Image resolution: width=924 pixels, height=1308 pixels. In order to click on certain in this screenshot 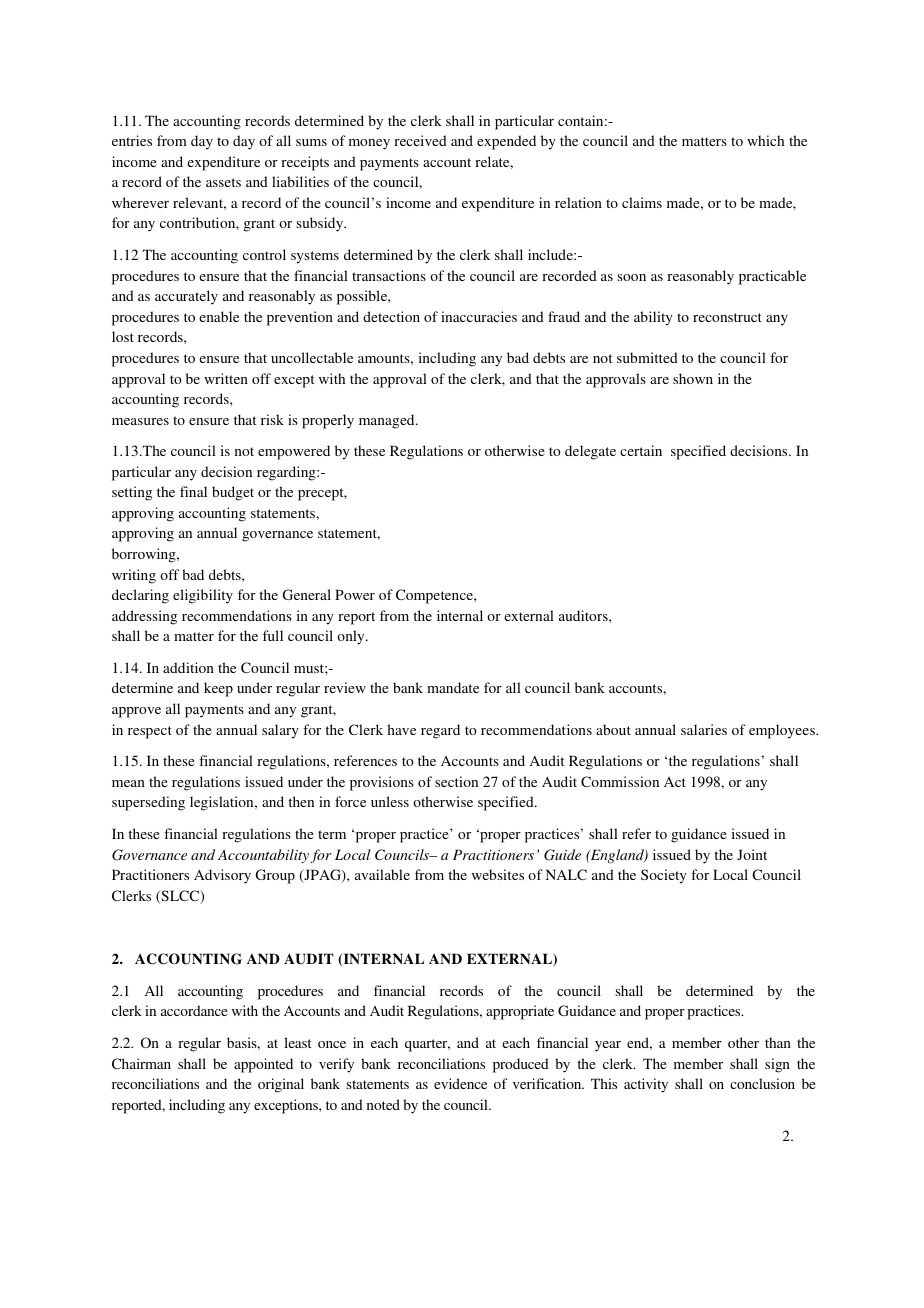, I will do `click(641, 450)`.
